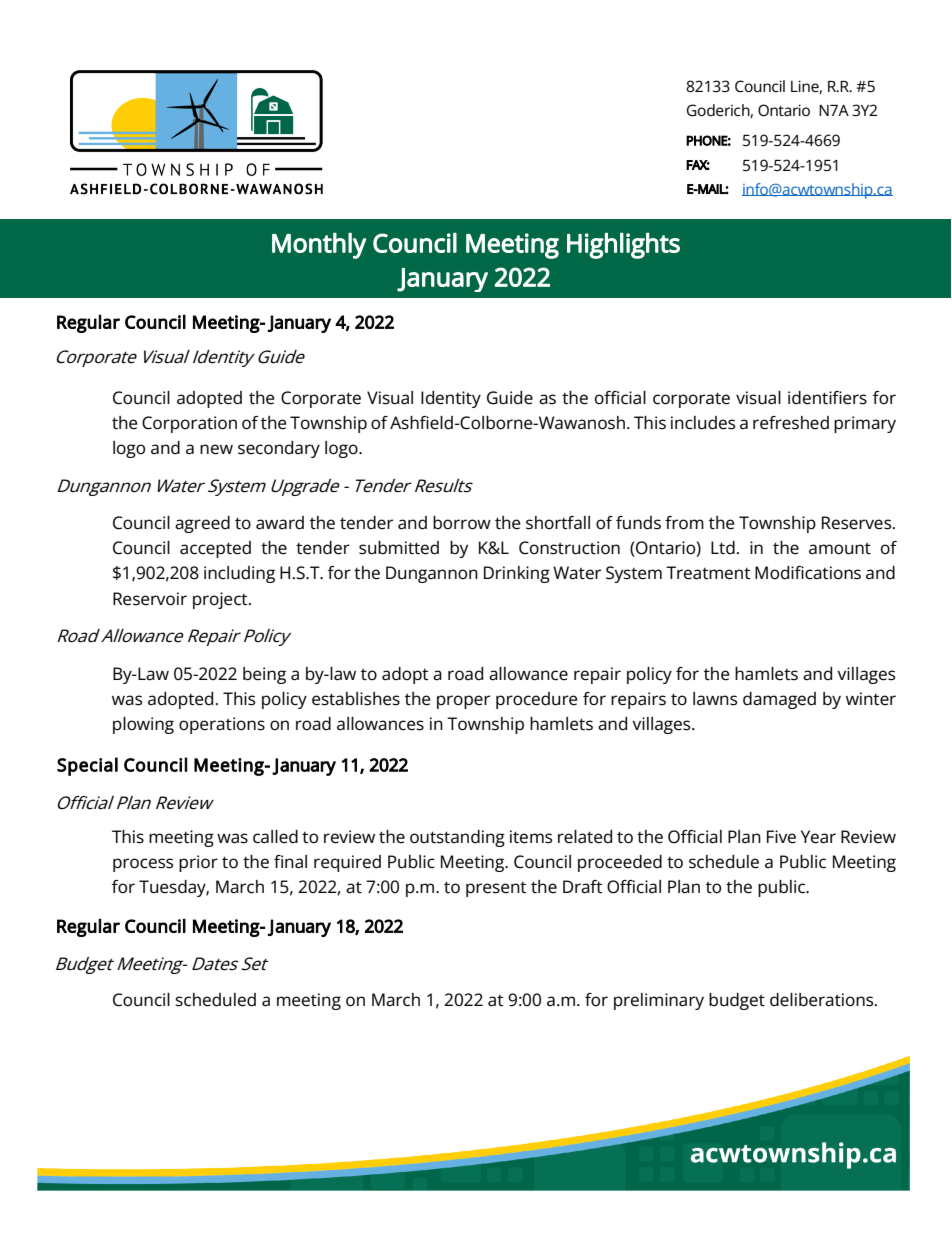  I want to click on refreshed, so click(791, 423).
